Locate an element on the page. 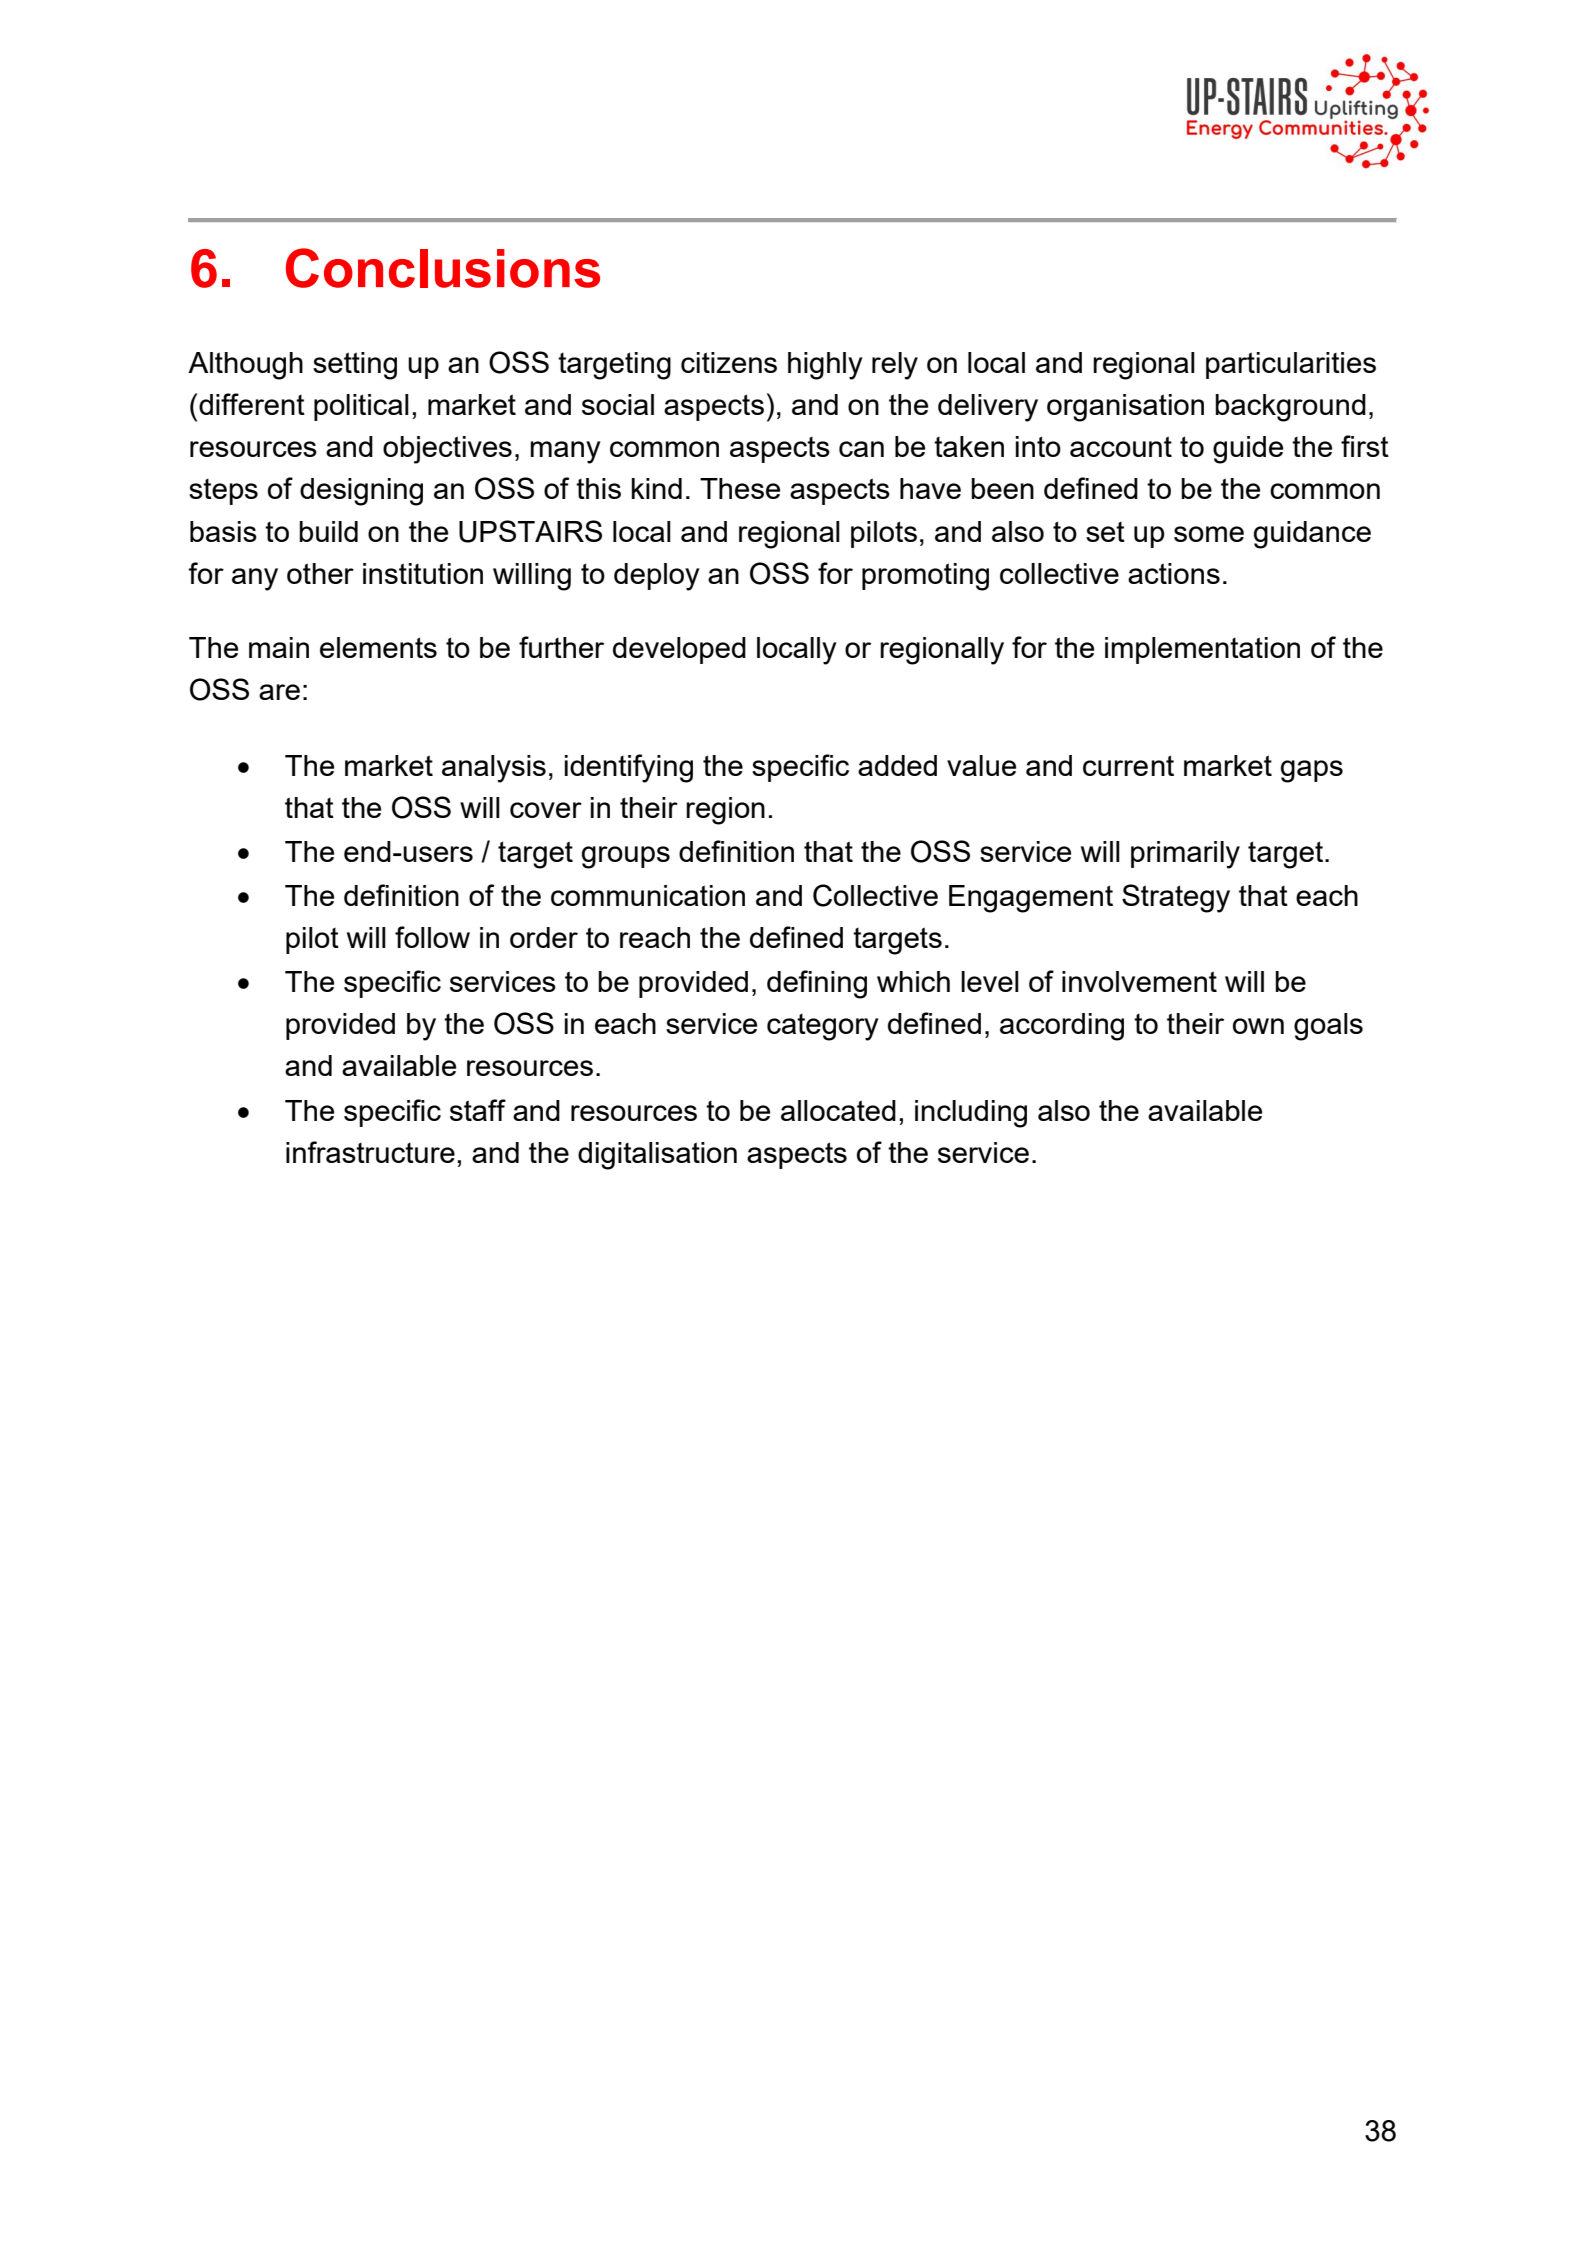 The width and height of the document is (1586, 2242). including is located at coordinates (971, 1114).
